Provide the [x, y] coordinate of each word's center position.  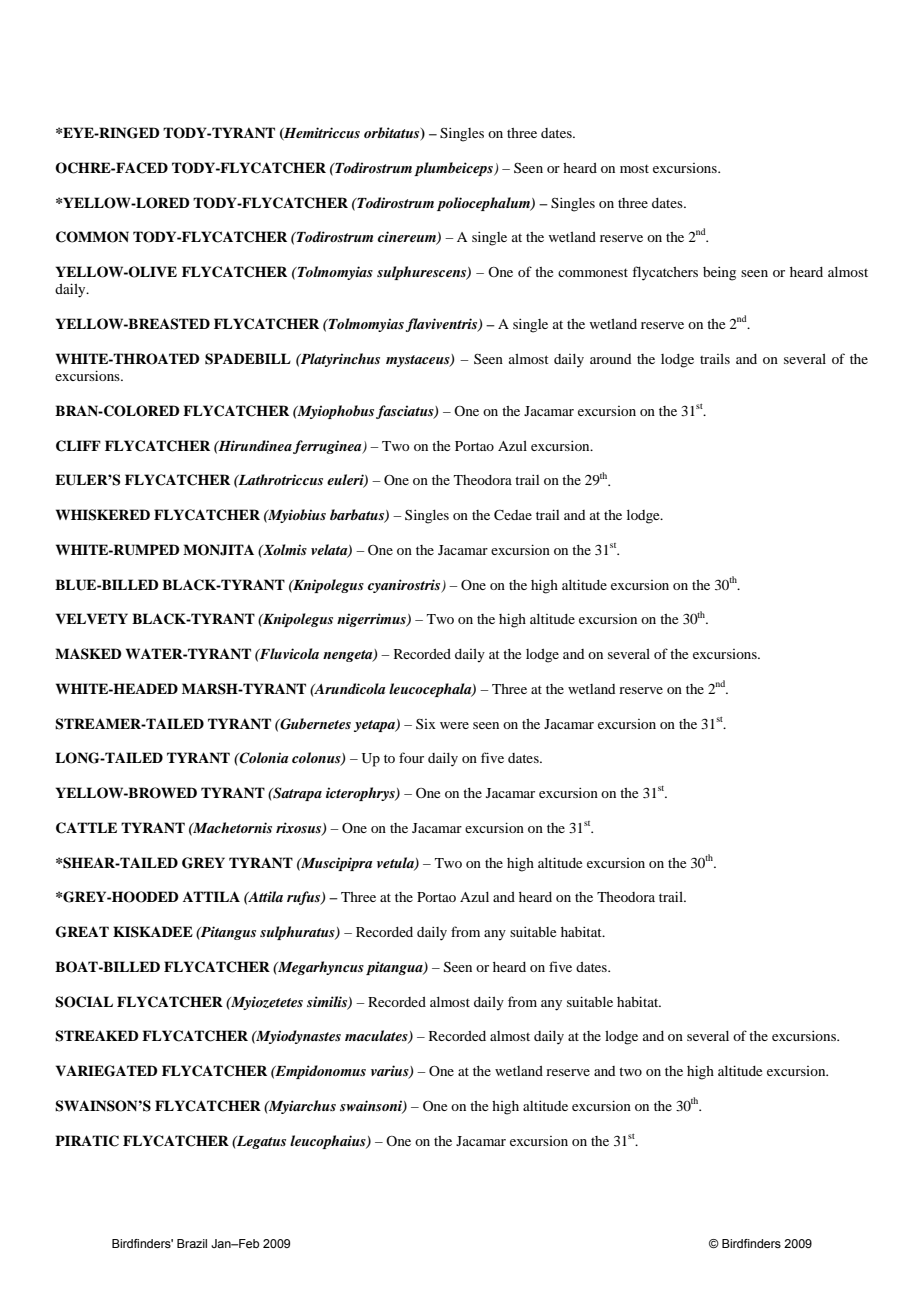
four [411, 757]
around [610, 359]
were [454, 725]
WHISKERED [103, 515]
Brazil [192, 1243]
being [719, 273]
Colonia [262, 758]
